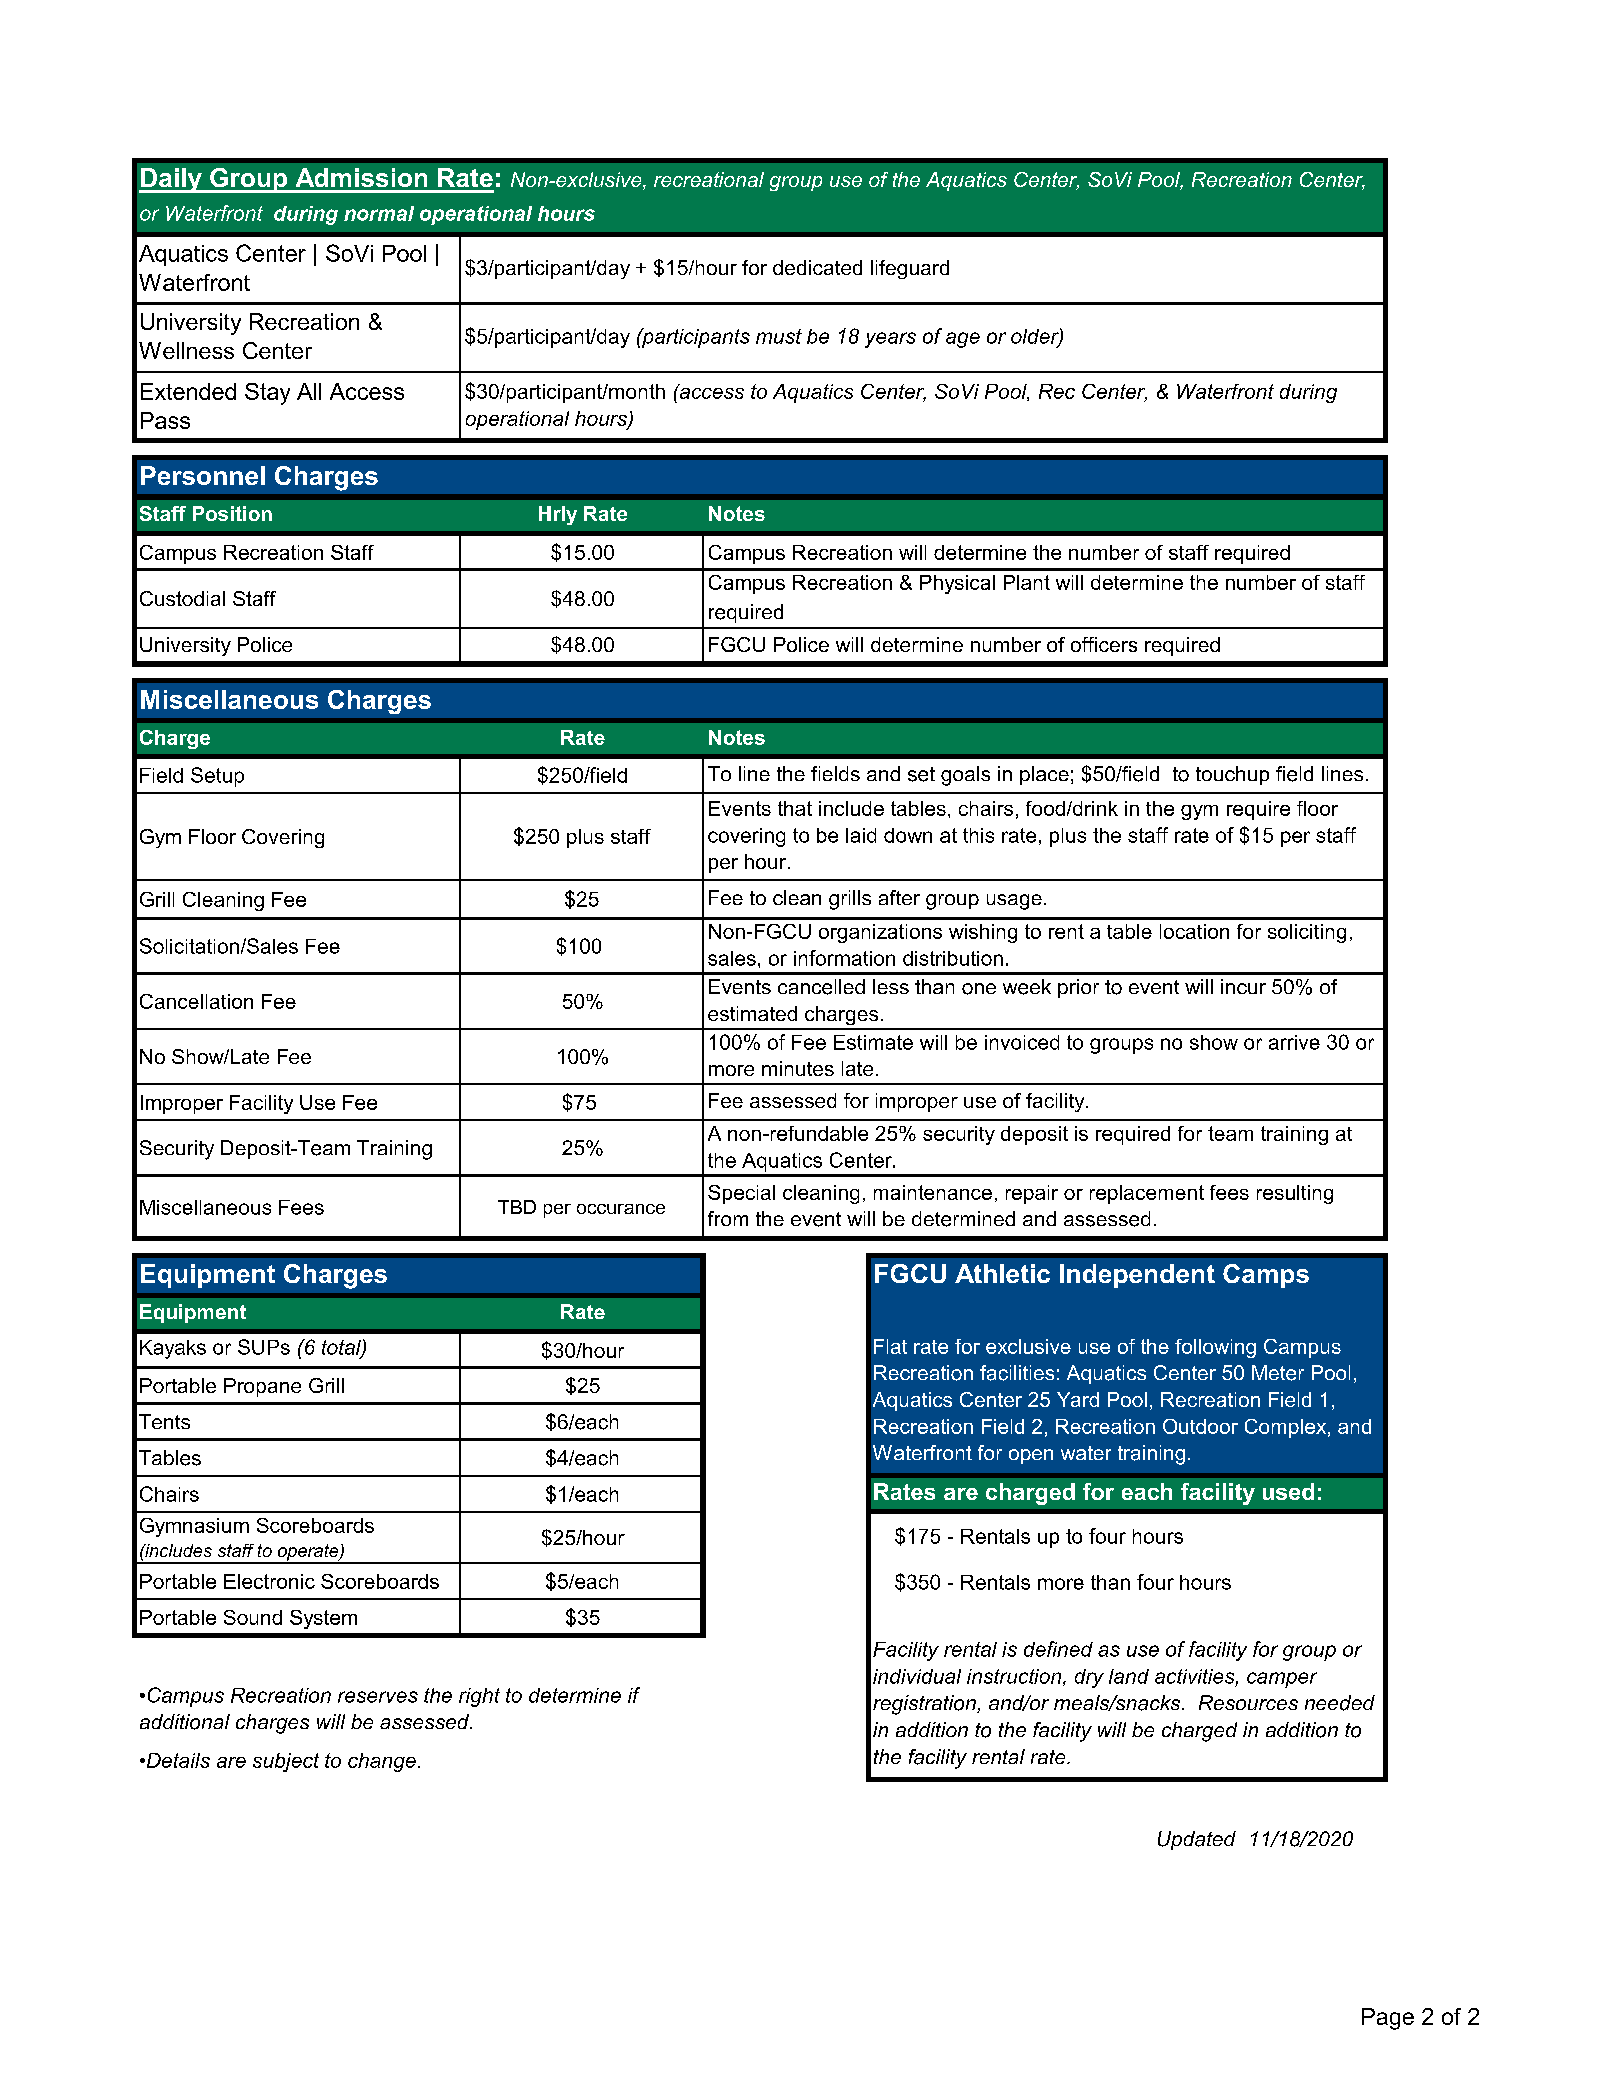 Image resolution: width=1616 pixels, height=2092 pixels. What do you see at coordinates (1194, 931) in the document?
I see `location` at bounding box center [1194, 931].
